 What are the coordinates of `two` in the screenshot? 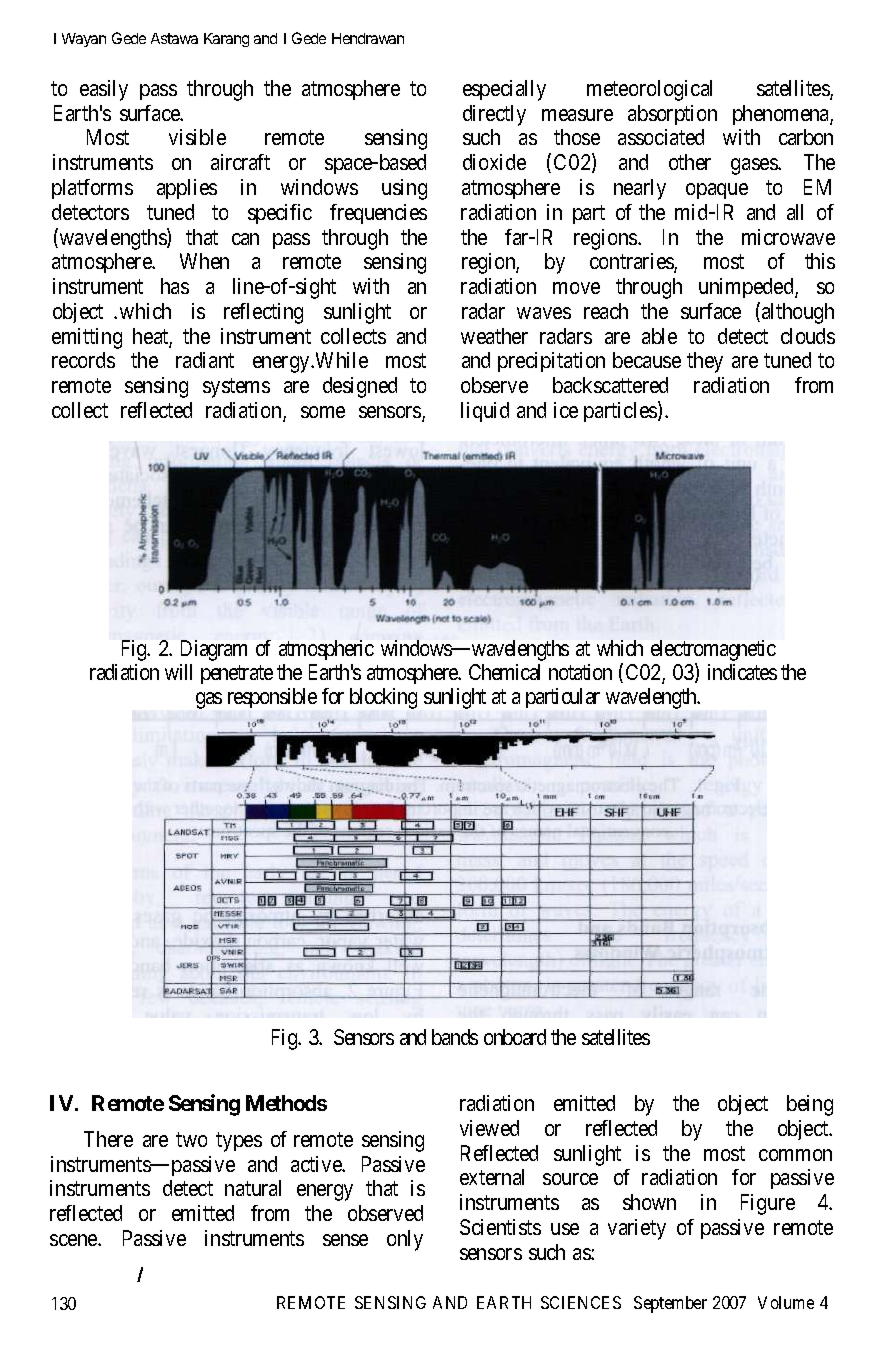 It's located at (191, 1139).
